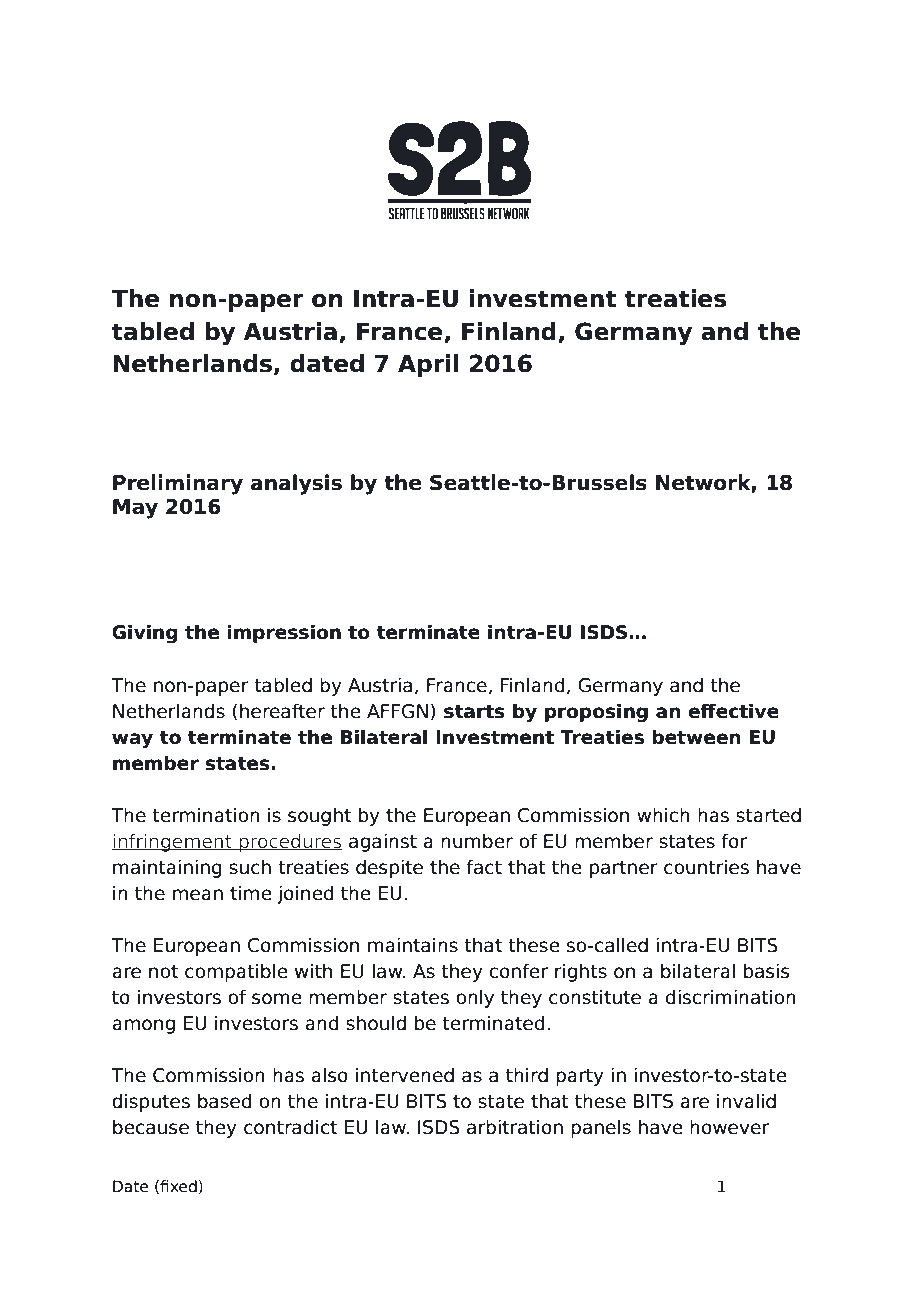 The height and width of the screenshot is (1308, 924). I want to click on however, so click(729, 1127).
